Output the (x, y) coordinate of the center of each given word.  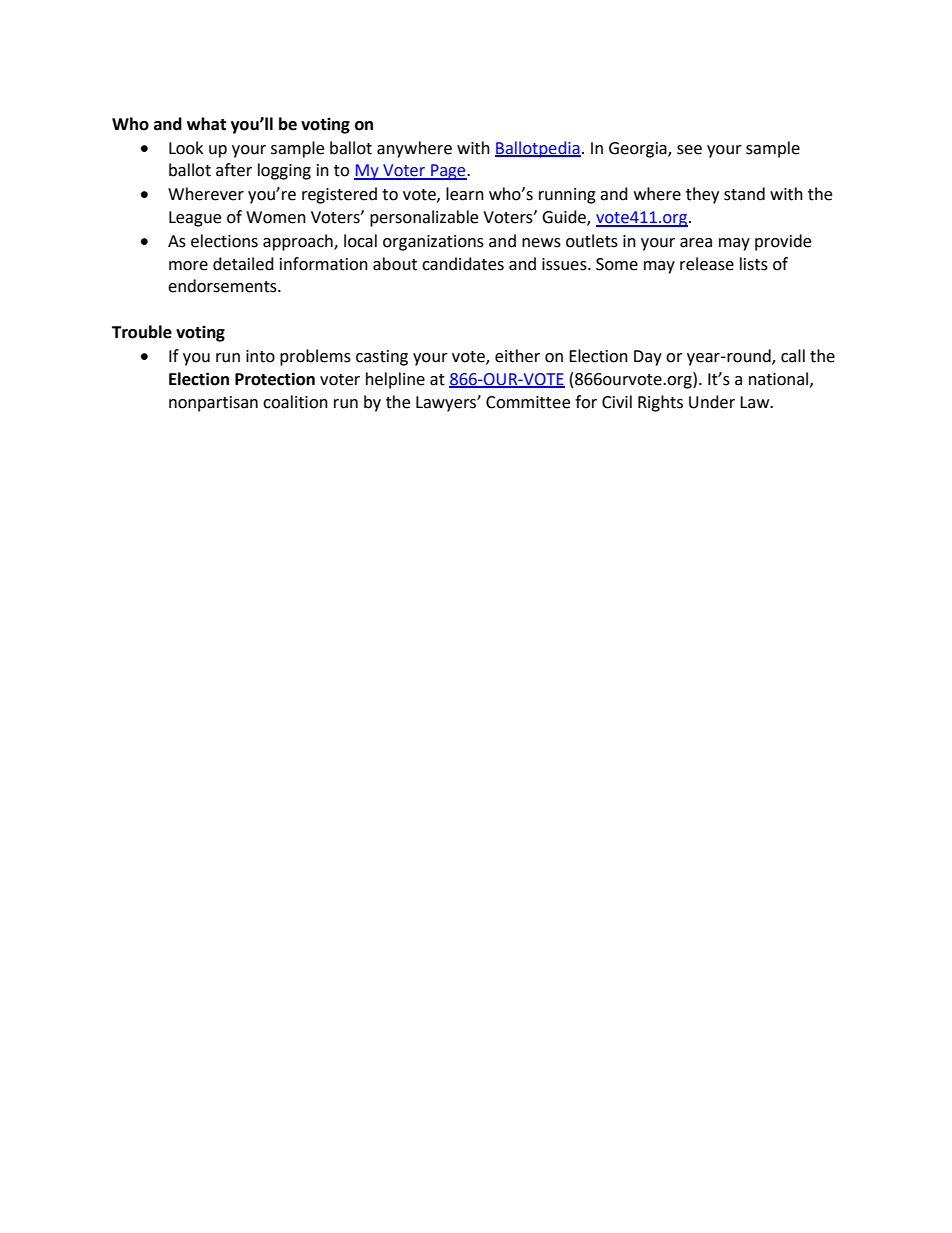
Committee (528, 402)
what (206, 124)
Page (448, 172)
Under (712, 402)
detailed (243, 264)
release (707, 264)
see (689, 150)
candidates (463, 264)
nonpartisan (213, 404)
